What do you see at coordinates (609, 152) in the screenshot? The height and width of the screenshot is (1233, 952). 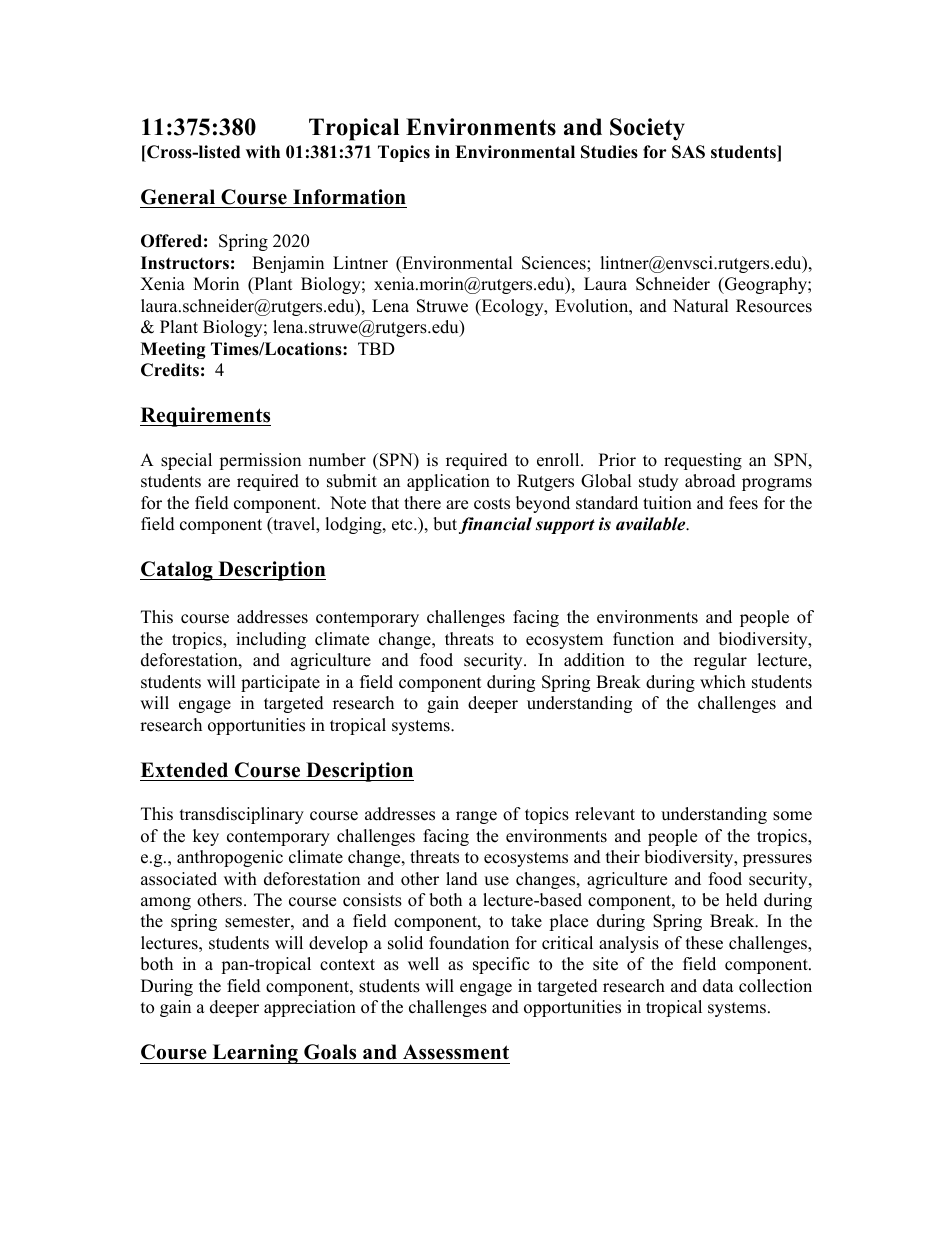 I see `Studies` at bounding box center [609, 152].
